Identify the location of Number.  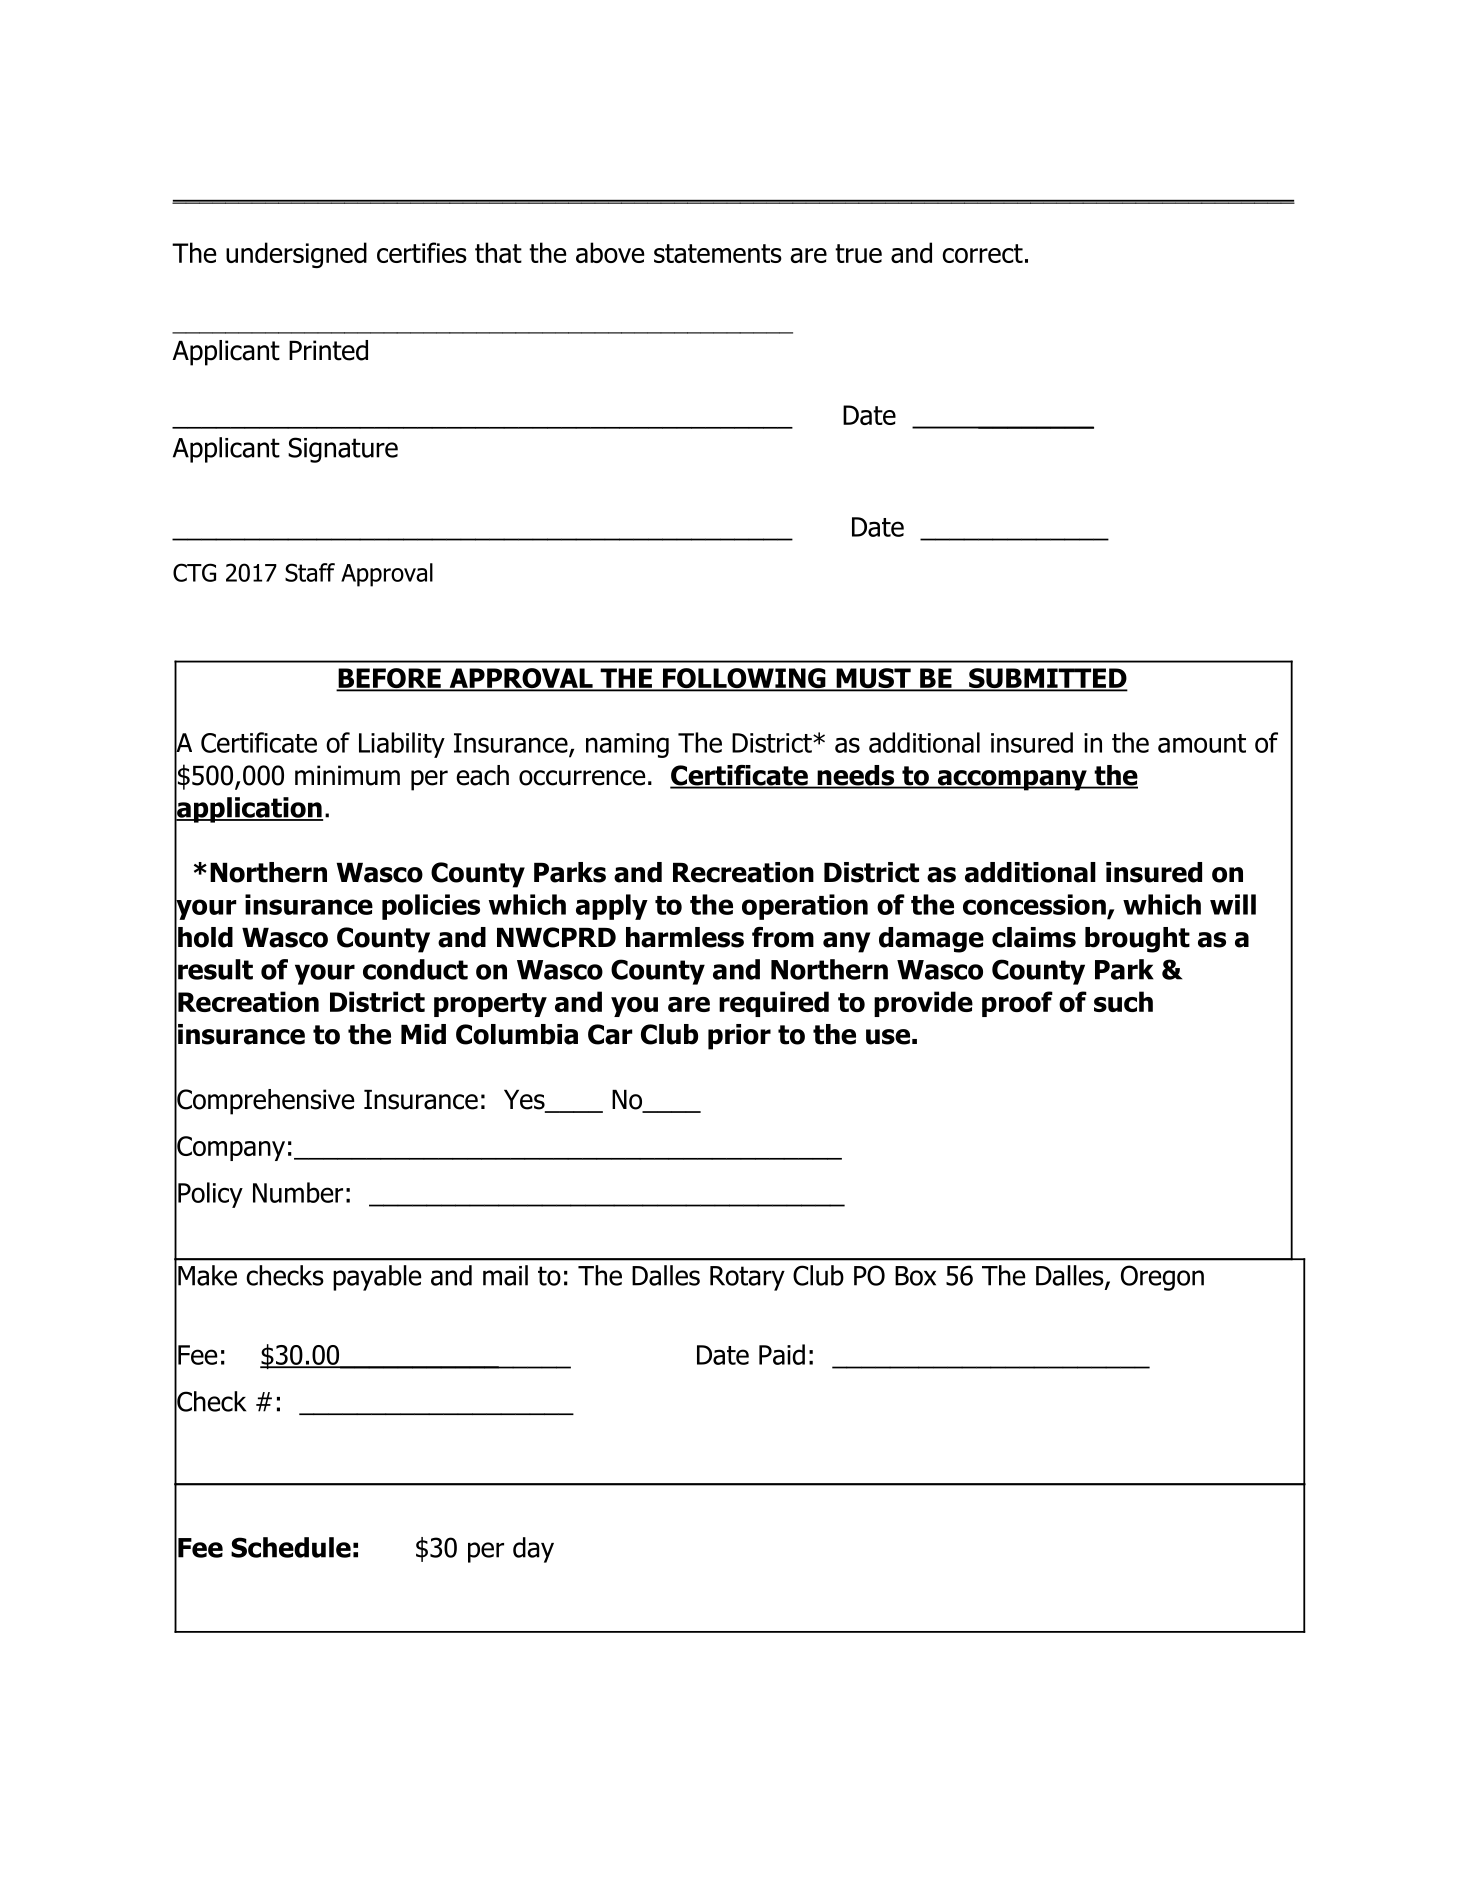
(298, 1192).
